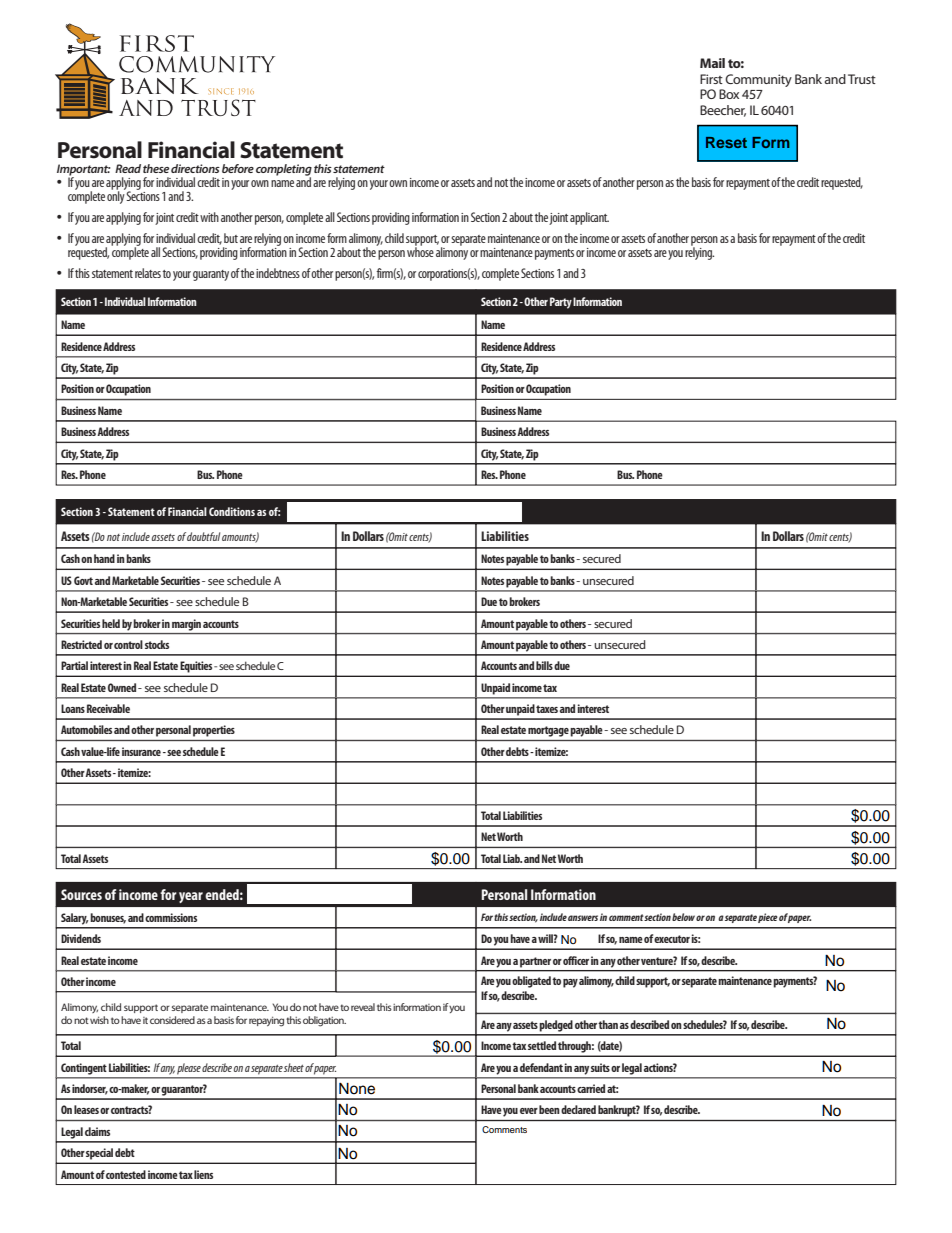 This document has width=952, height=1233. What do you see at coordinates (284, 171) in the document?
I see `completing` at bounding box center [284, 171].
